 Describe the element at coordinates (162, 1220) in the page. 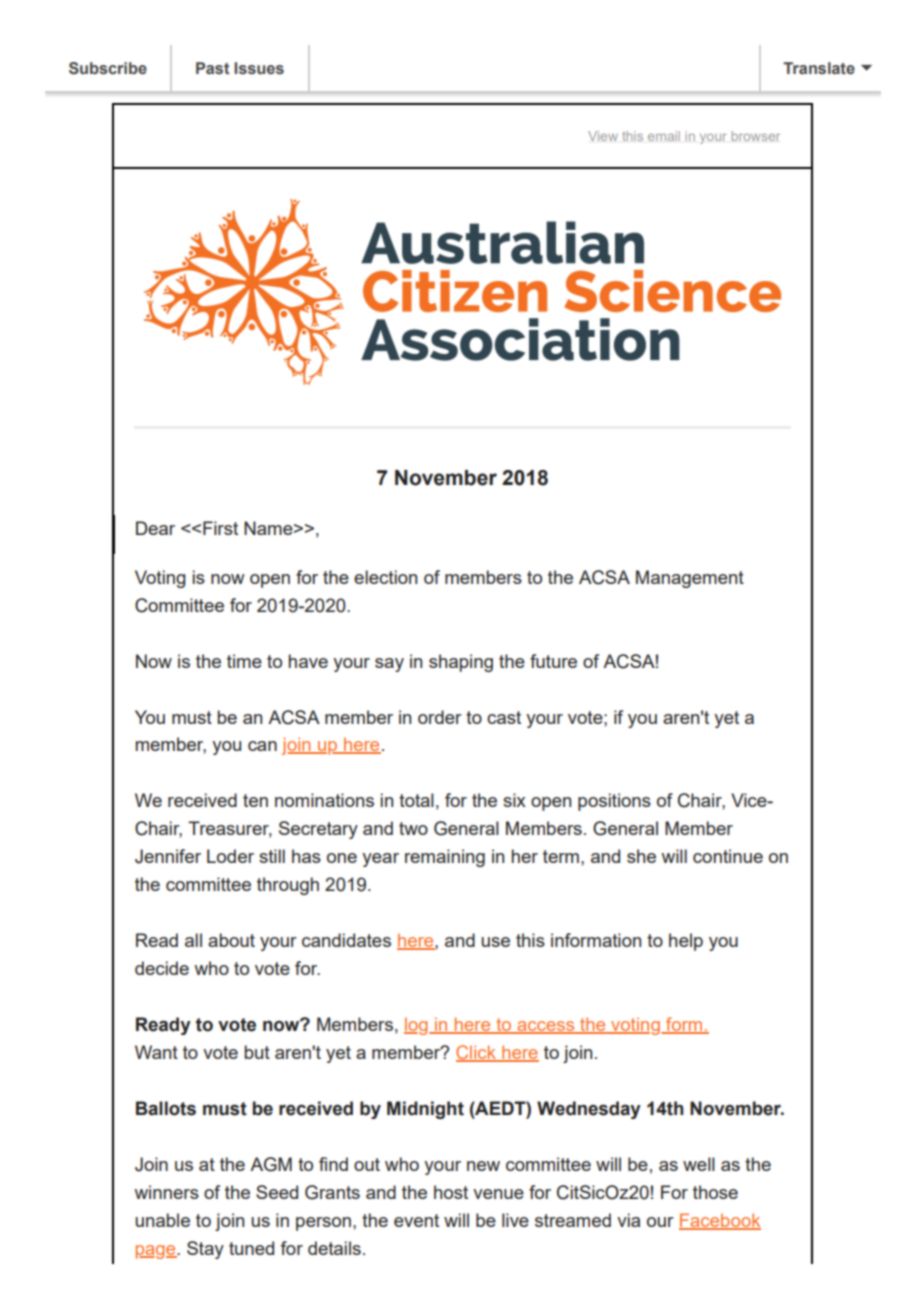

I see `unable` at that location.
